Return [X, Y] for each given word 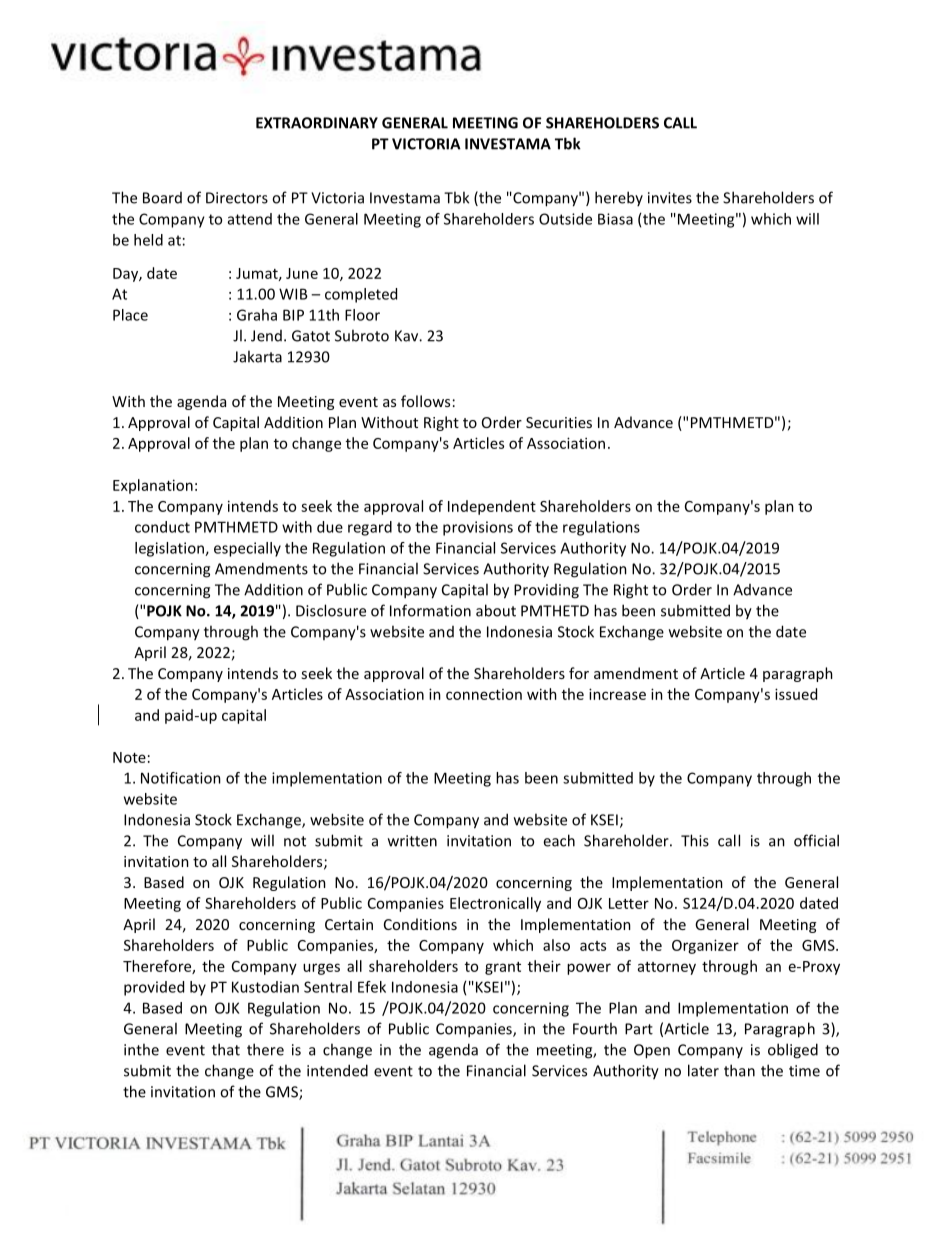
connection [484, 694]
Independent [492, 507]
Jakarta [257, 356]
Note [129, 757]
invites [670, 198]
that [226, 1049]
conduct [162, 527]
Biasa [615, 219]
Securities [559, 422]
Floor [362, 315]
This [695, 840]
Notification [181, 778]
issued [796, 694]
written [412, 841]
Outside [565, 219]
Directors [237, 198]
